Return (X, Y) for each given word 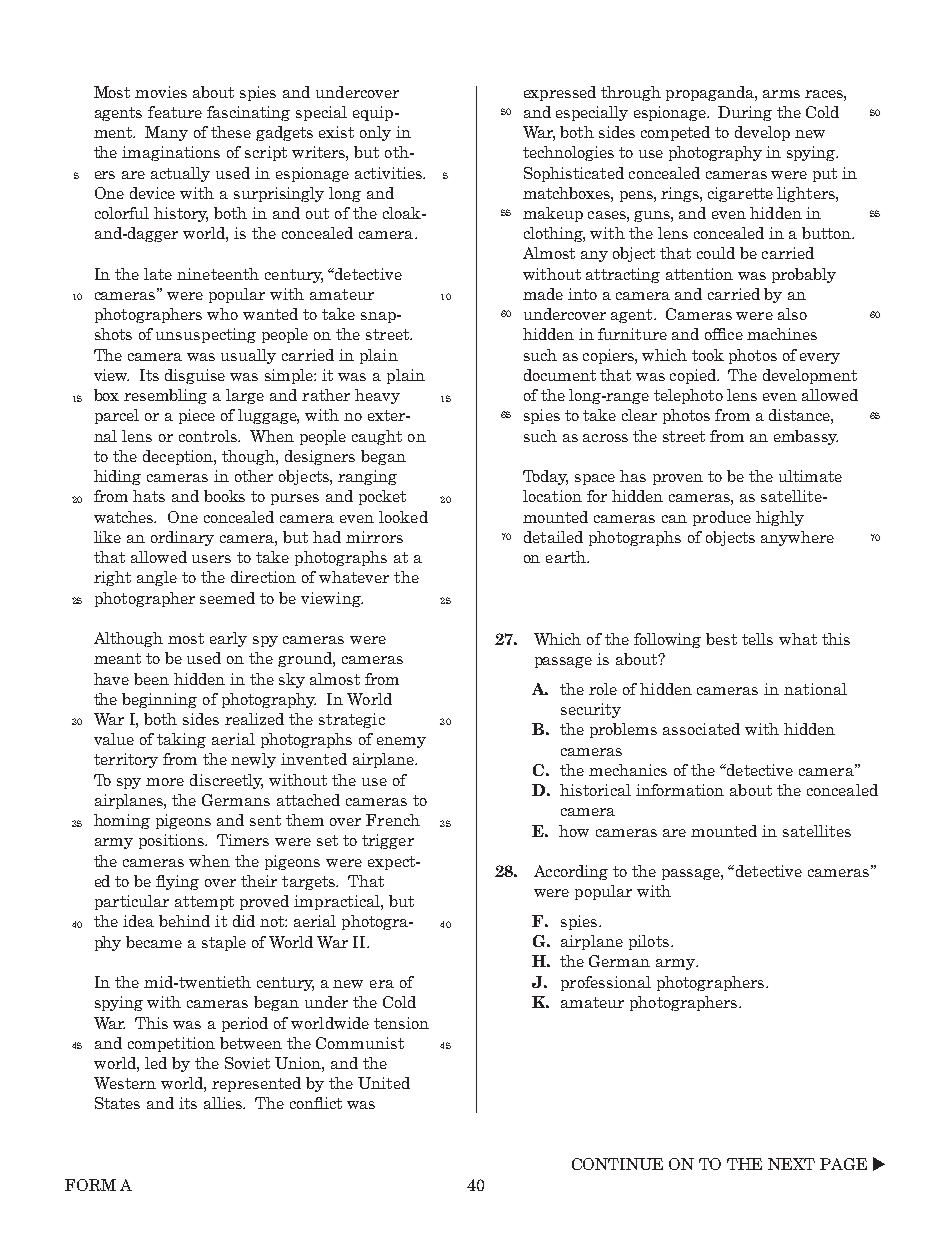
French (393, 820)
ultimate (810, 476)
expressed (560, 93)
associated (701, 729)
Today (545, 477)
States (117, 1103)
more (165, 782)
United (384, 1083)
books (224, 496)
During (745, 113)
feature (175, 112)
